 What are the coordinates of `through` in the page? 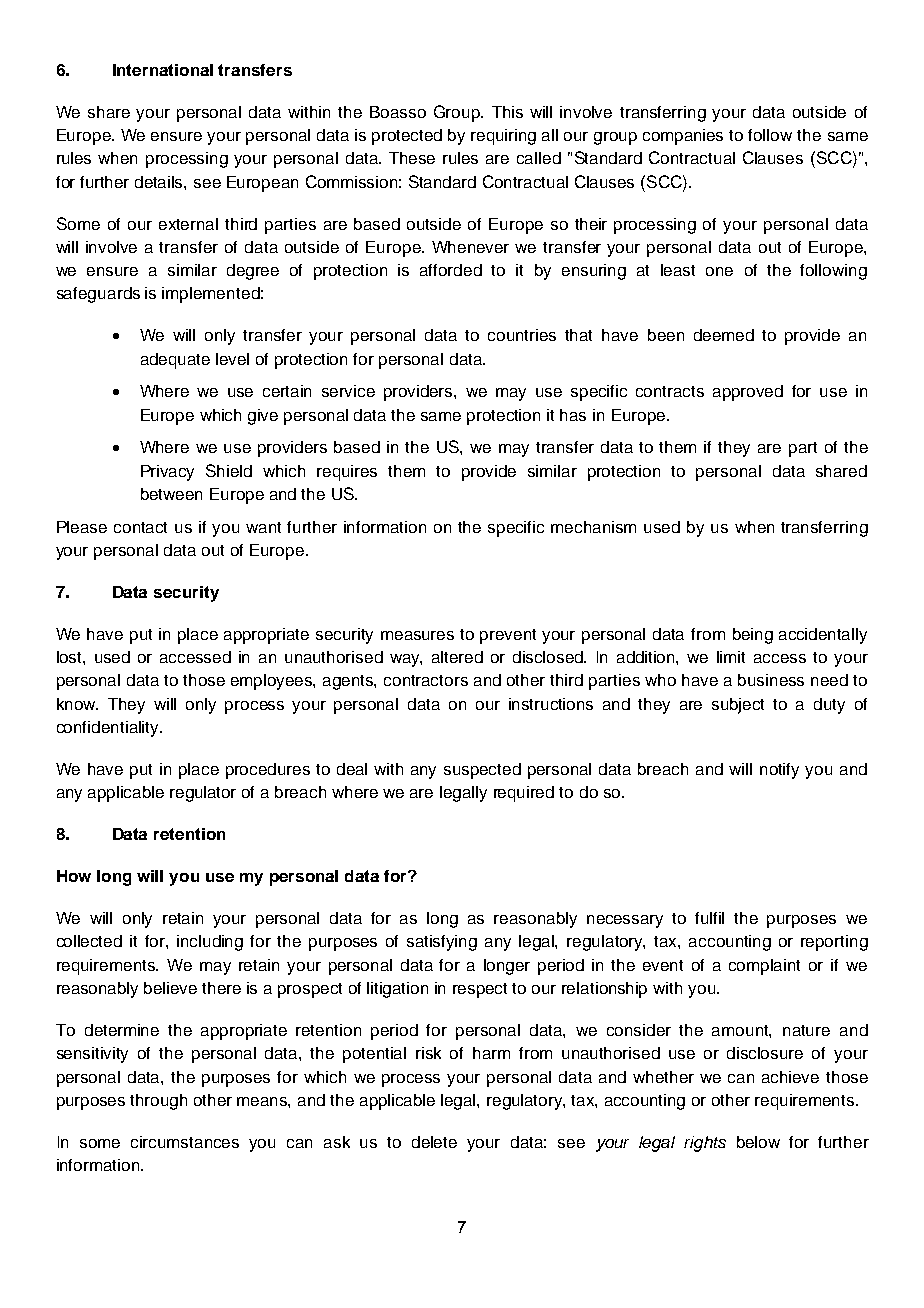 It's located at (158, 1102).
